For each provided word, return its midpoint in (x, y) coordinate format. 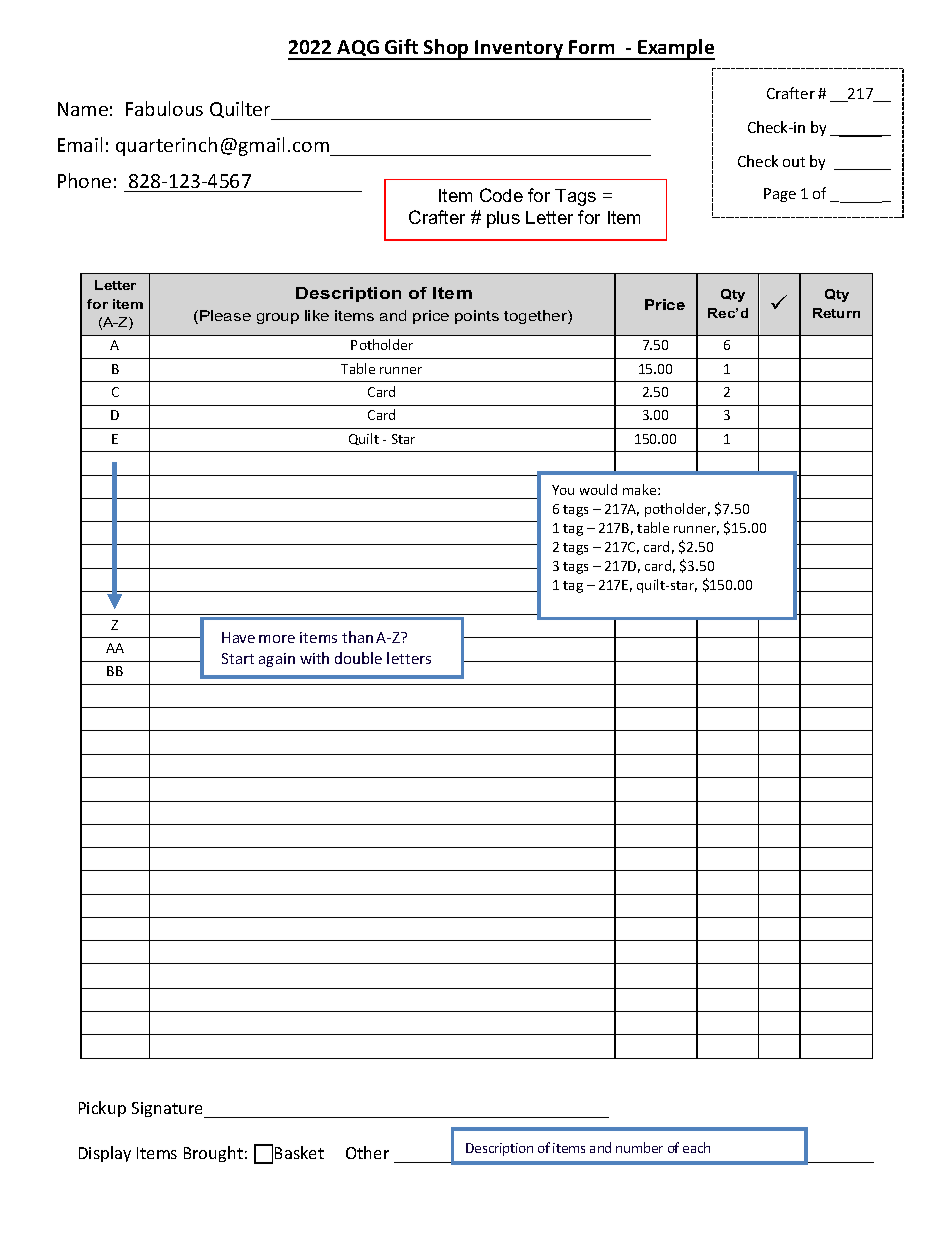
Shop (446, 49)
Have (238, 637)
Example (675, 49)
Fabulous (164, 108)
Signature (169, 1110)
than (357, 637)
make (641, 489)
